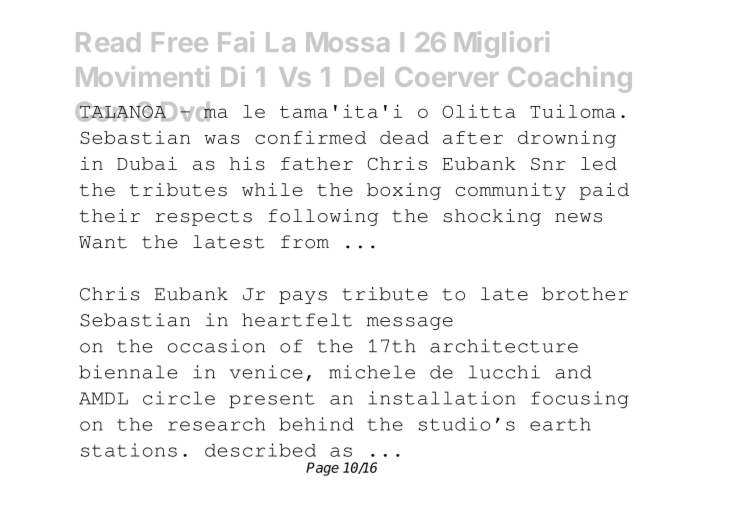 The height and width of the page is (517, 729). I want to click on Page, so click(322, 469).
